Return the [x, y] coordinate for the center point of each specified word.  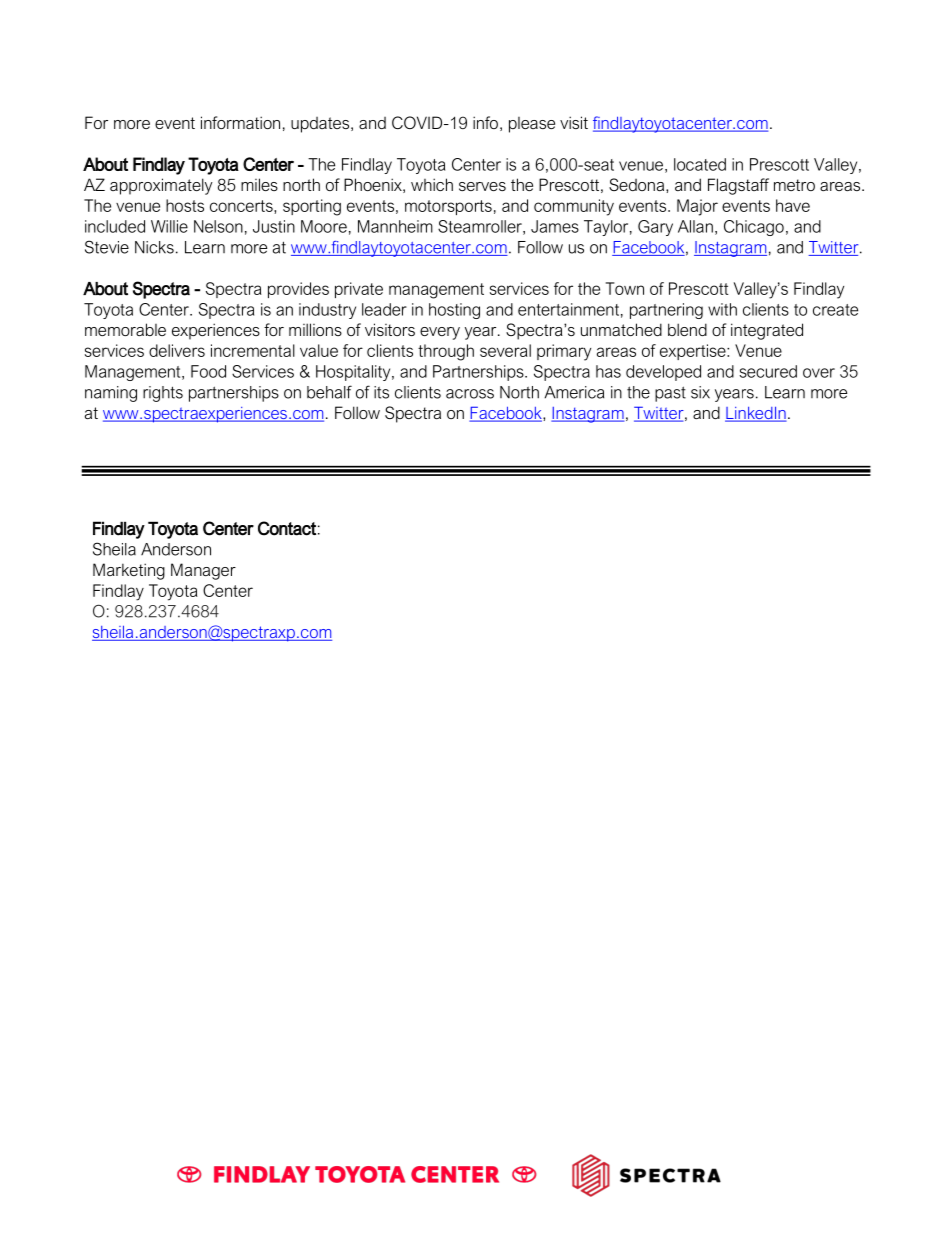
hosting [454, 311]
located [700, 164]
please [532, 125]
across [470, 394]
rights [163, 394]
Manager [203, 571]
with [722, 309]
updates [321, 125]
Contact [287, 528]
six [700, 392]
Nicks [154, 247]
